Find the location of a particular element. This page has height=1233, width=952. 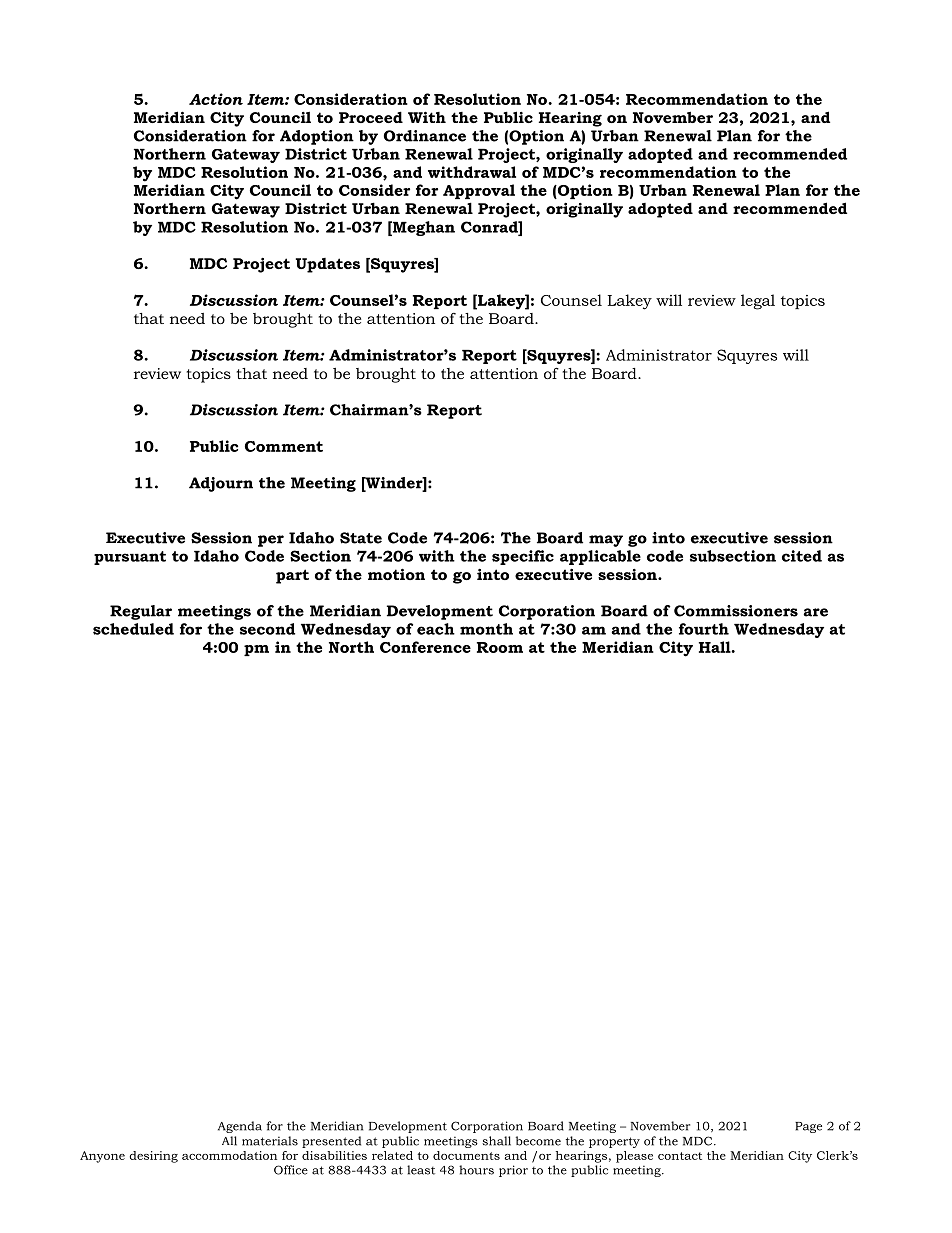

Updates is located at coordinates (328, 265).
